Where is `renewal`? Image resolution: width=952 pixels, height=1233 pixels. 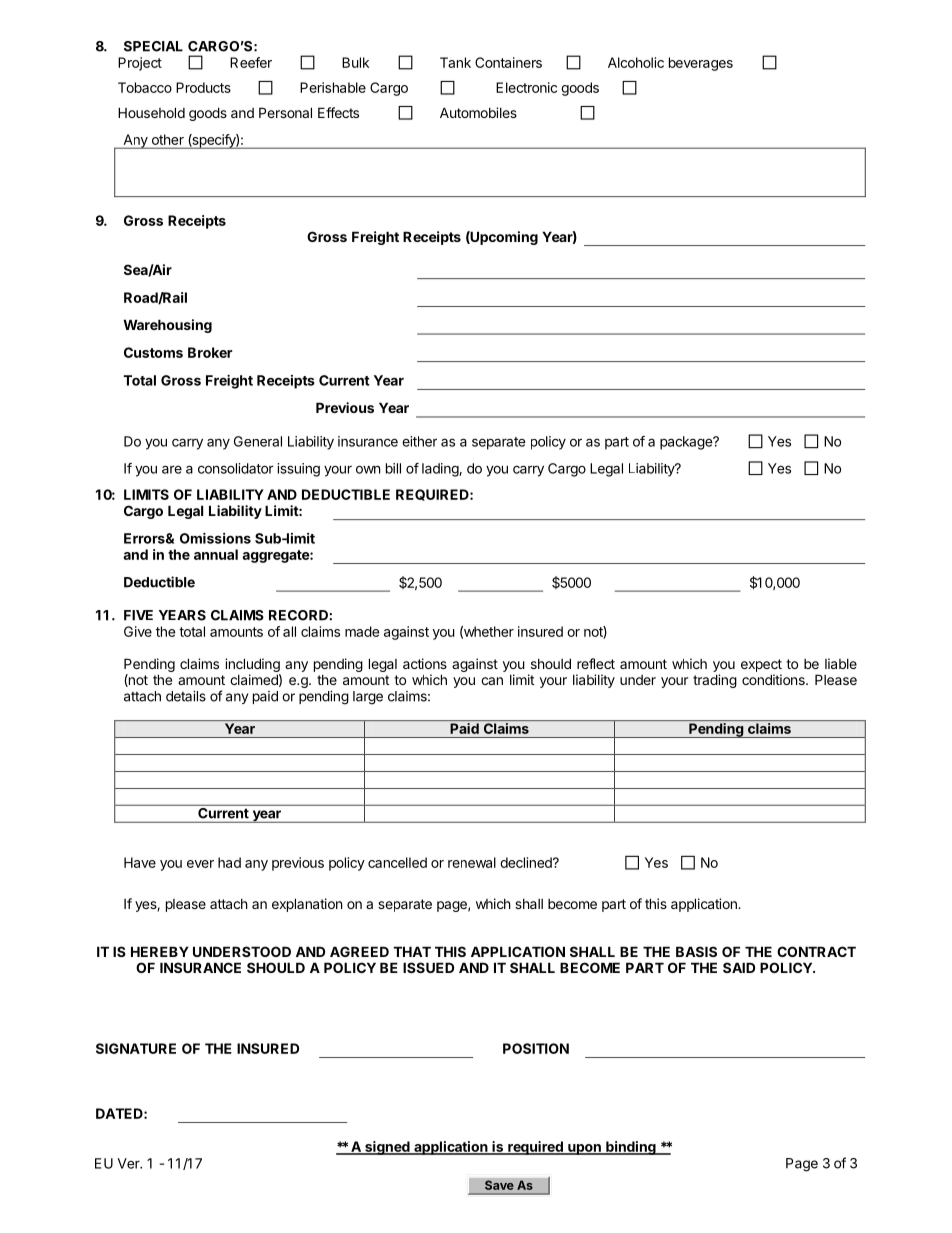
renewal is located at coordinates (472, 862).
